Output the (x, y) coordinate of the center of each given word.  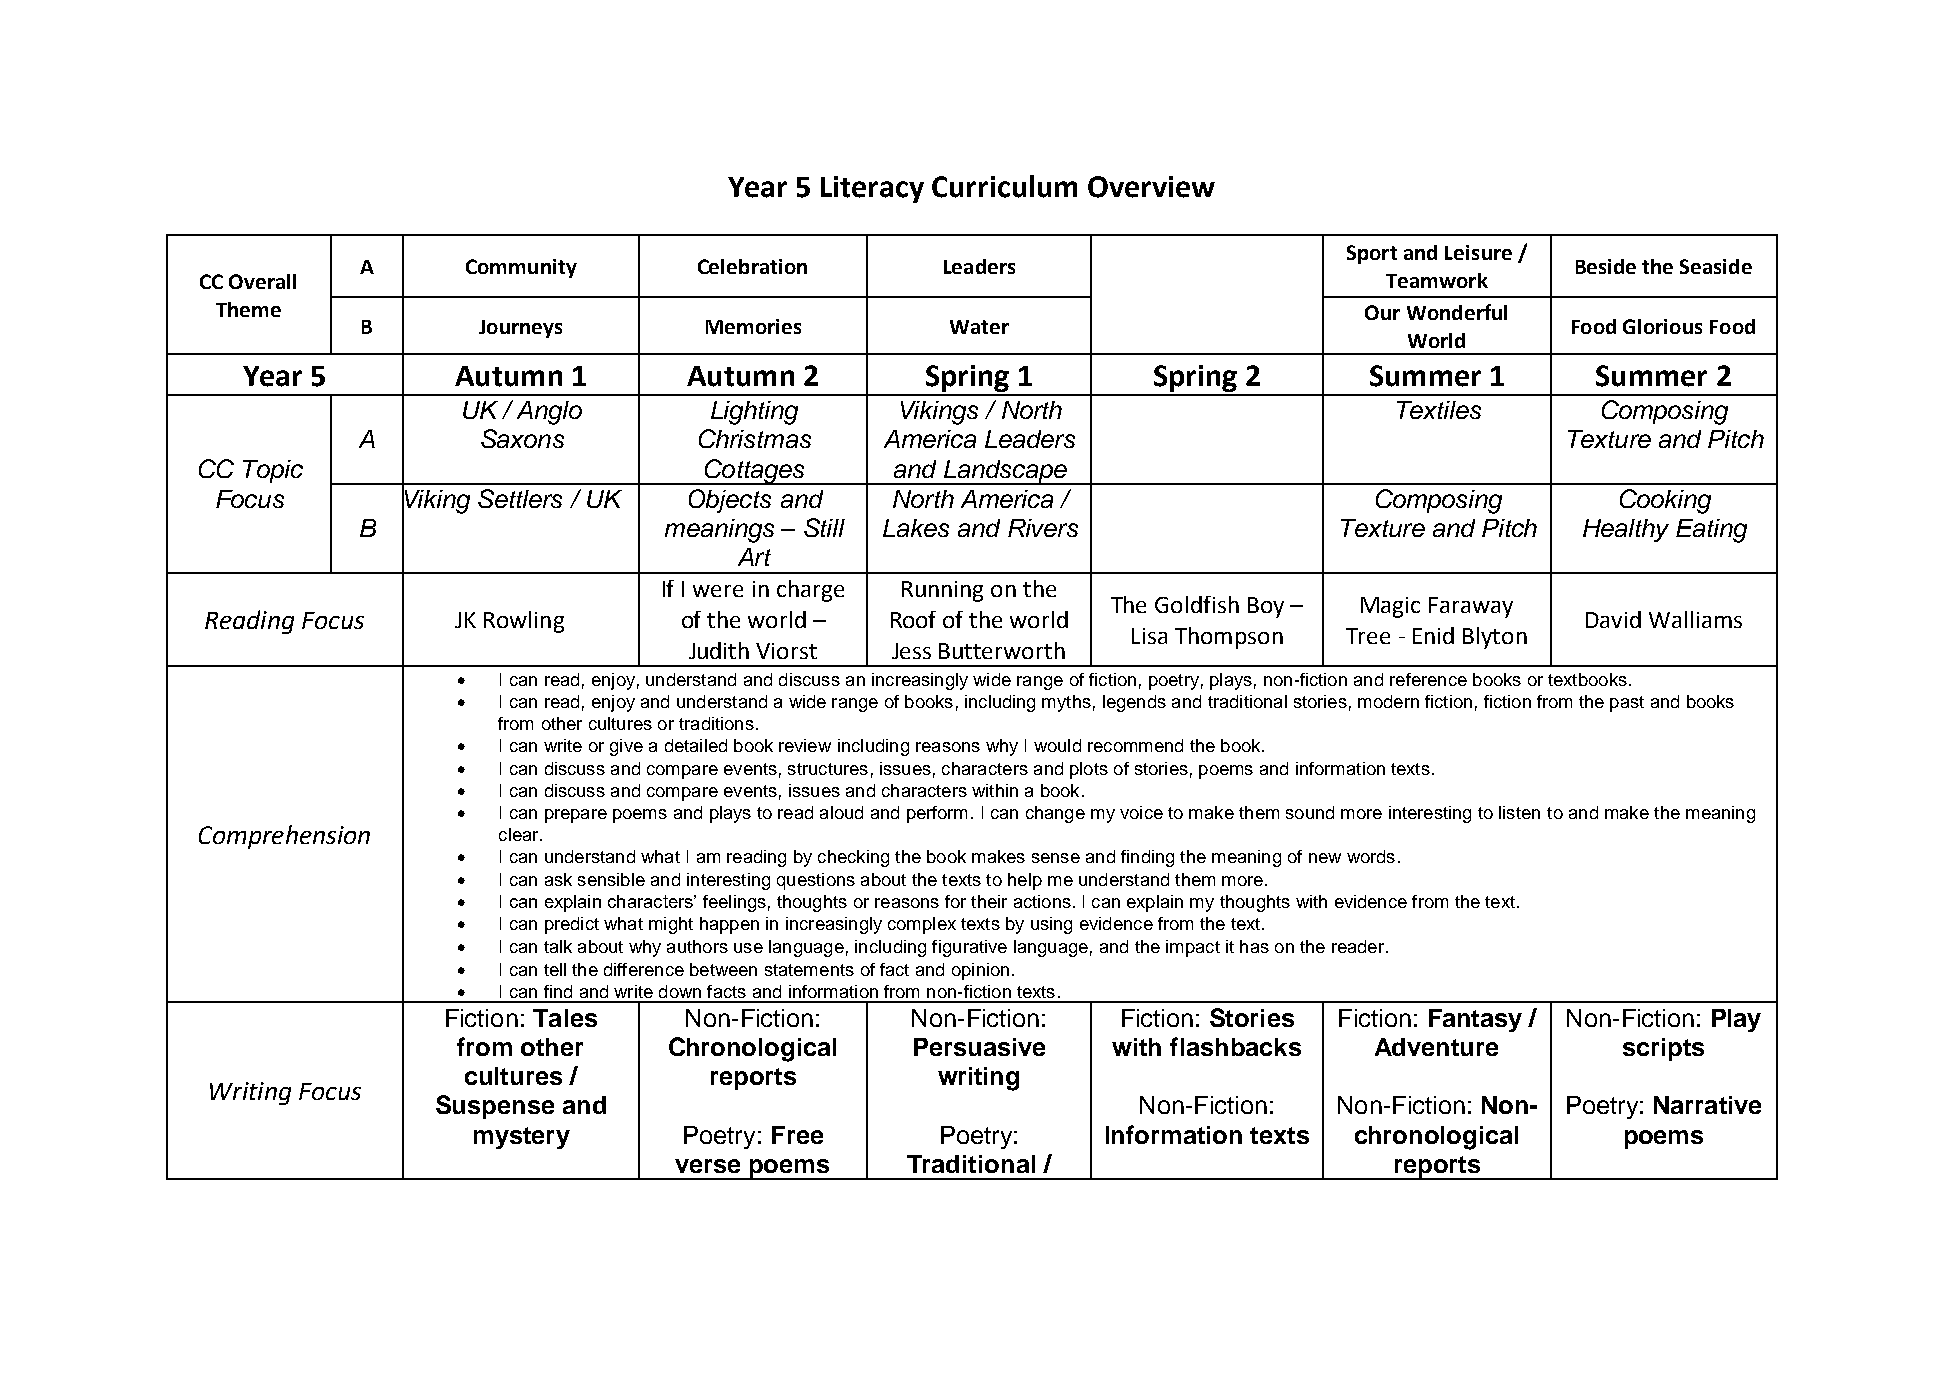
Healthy (1626, 530)
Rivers (1043, 528)
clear (520, 834)
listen (1519, 812)
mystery (522, 1138)
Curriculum (1004, 186)
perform (937, 814)
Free (797, 1135)
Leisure (1478, 252)
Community (521, 268)
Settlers (520, 498)
